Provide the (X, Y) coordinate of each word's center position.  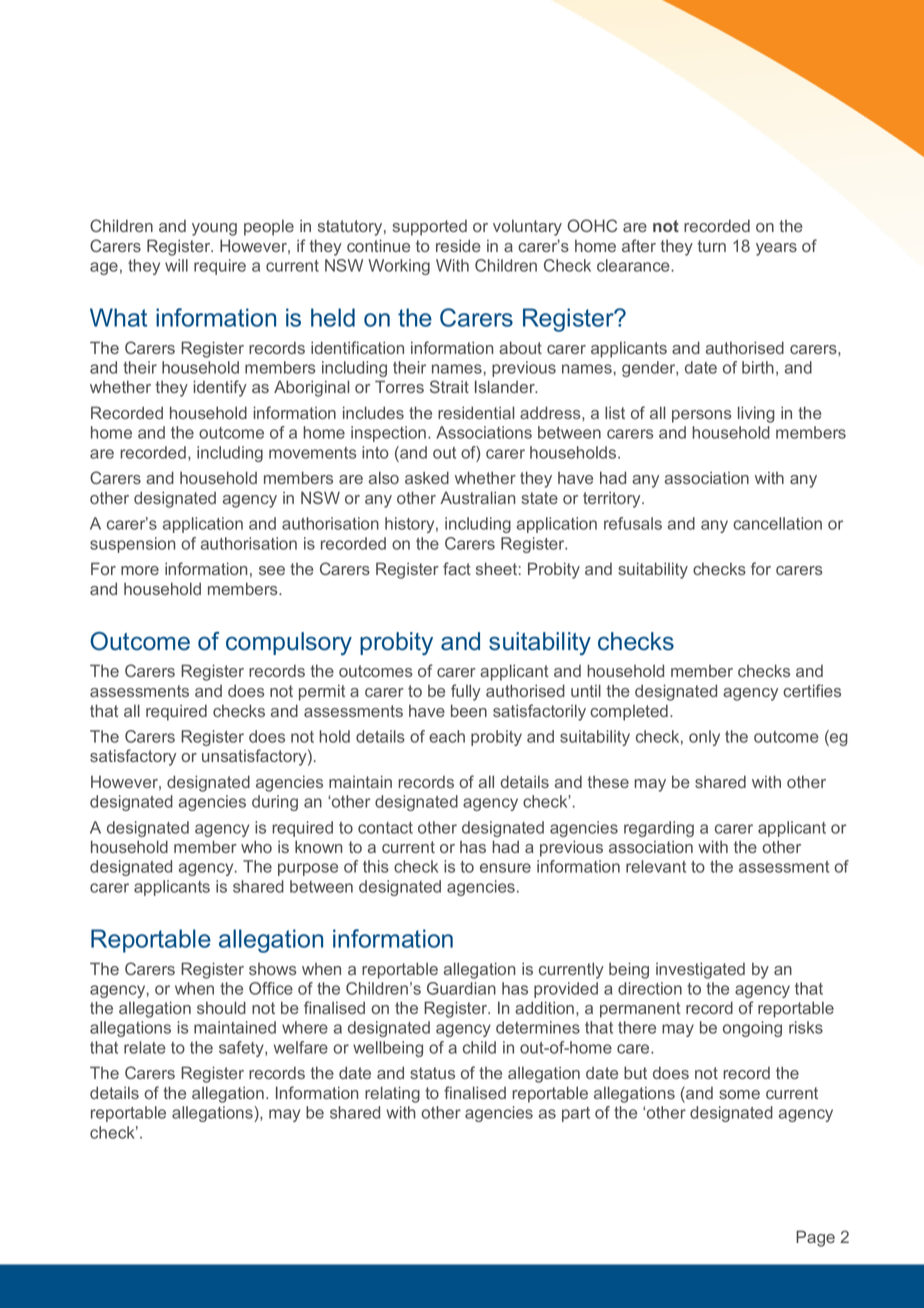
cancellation (777, 523)
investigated (700, 970)
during (275, 803)
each (447, 736)
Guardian (461, 988)
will (176, 265)
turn (711, 246)
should (221, 1007)
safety (242, 1049)
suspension (132, 545)
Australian (477, 497)
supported (430, 228)
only (704, 738)
